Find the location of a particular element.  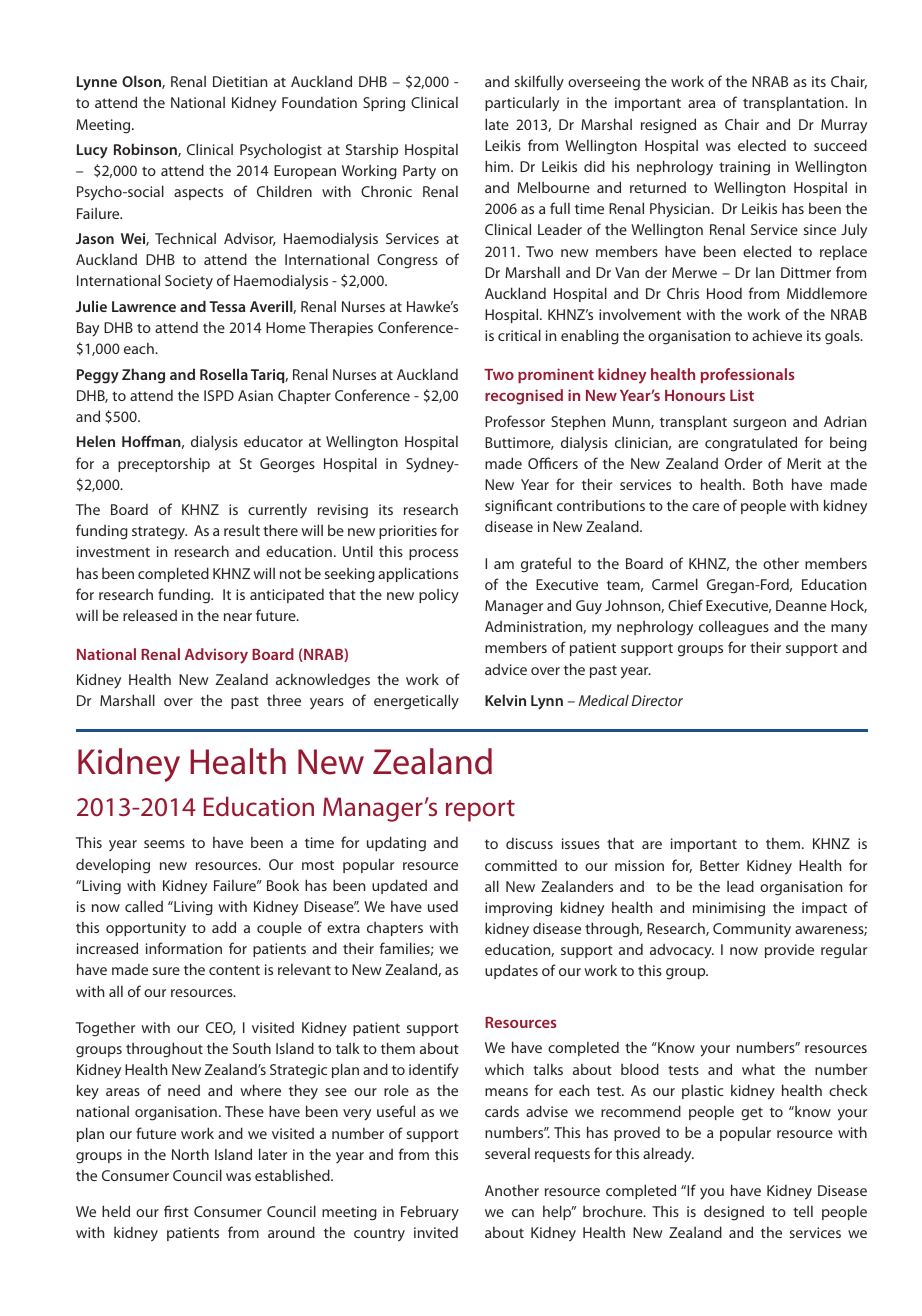

report is located at coordinates (480, 811).
